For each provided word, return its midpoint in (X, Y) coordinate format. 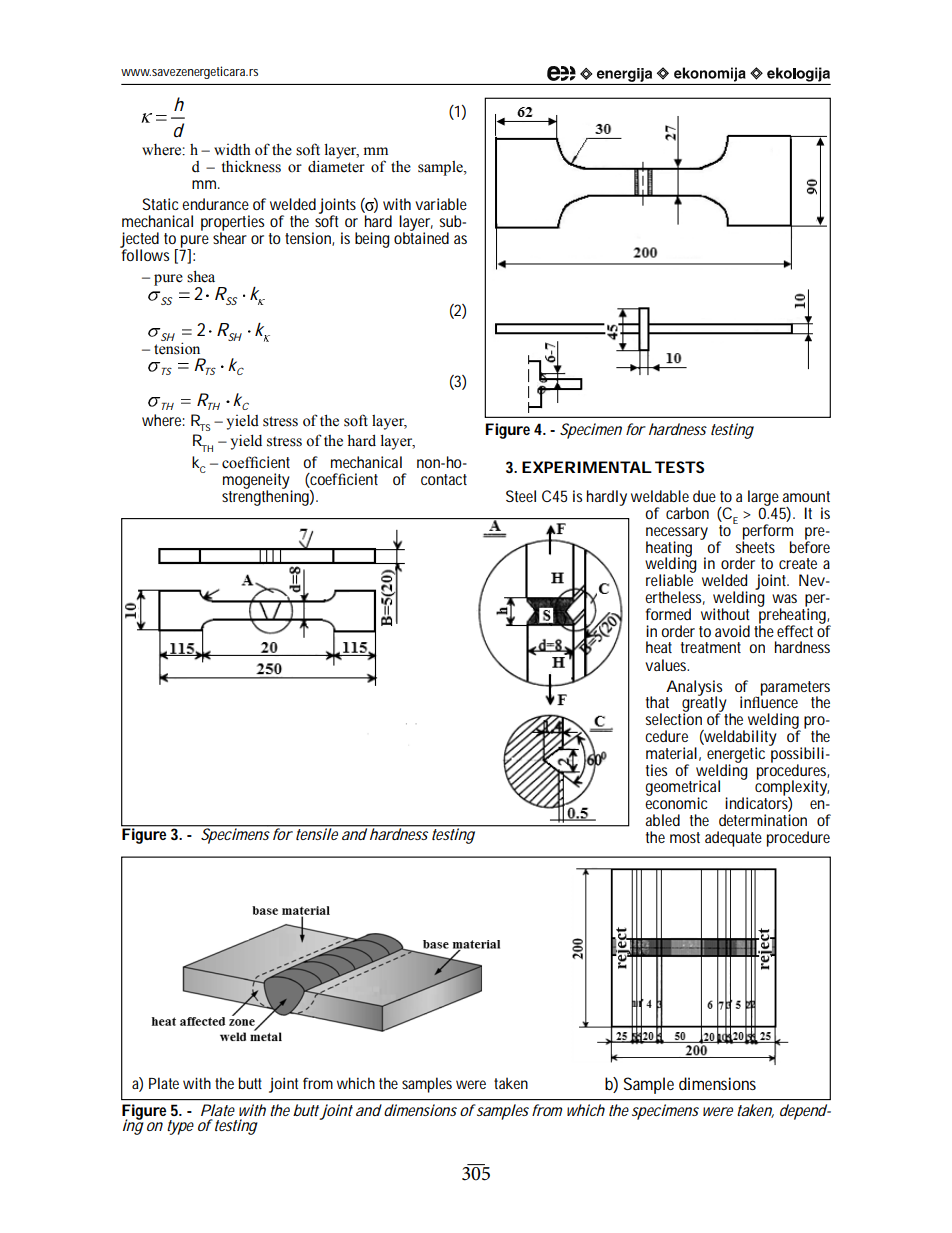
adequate (733, 839)
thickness (251, 166)
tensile (317, 833)
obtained (421, 237)
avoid (732, 631)
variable (441, 204)
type (180, 1127)
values (667, 665)
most (685, 837)
